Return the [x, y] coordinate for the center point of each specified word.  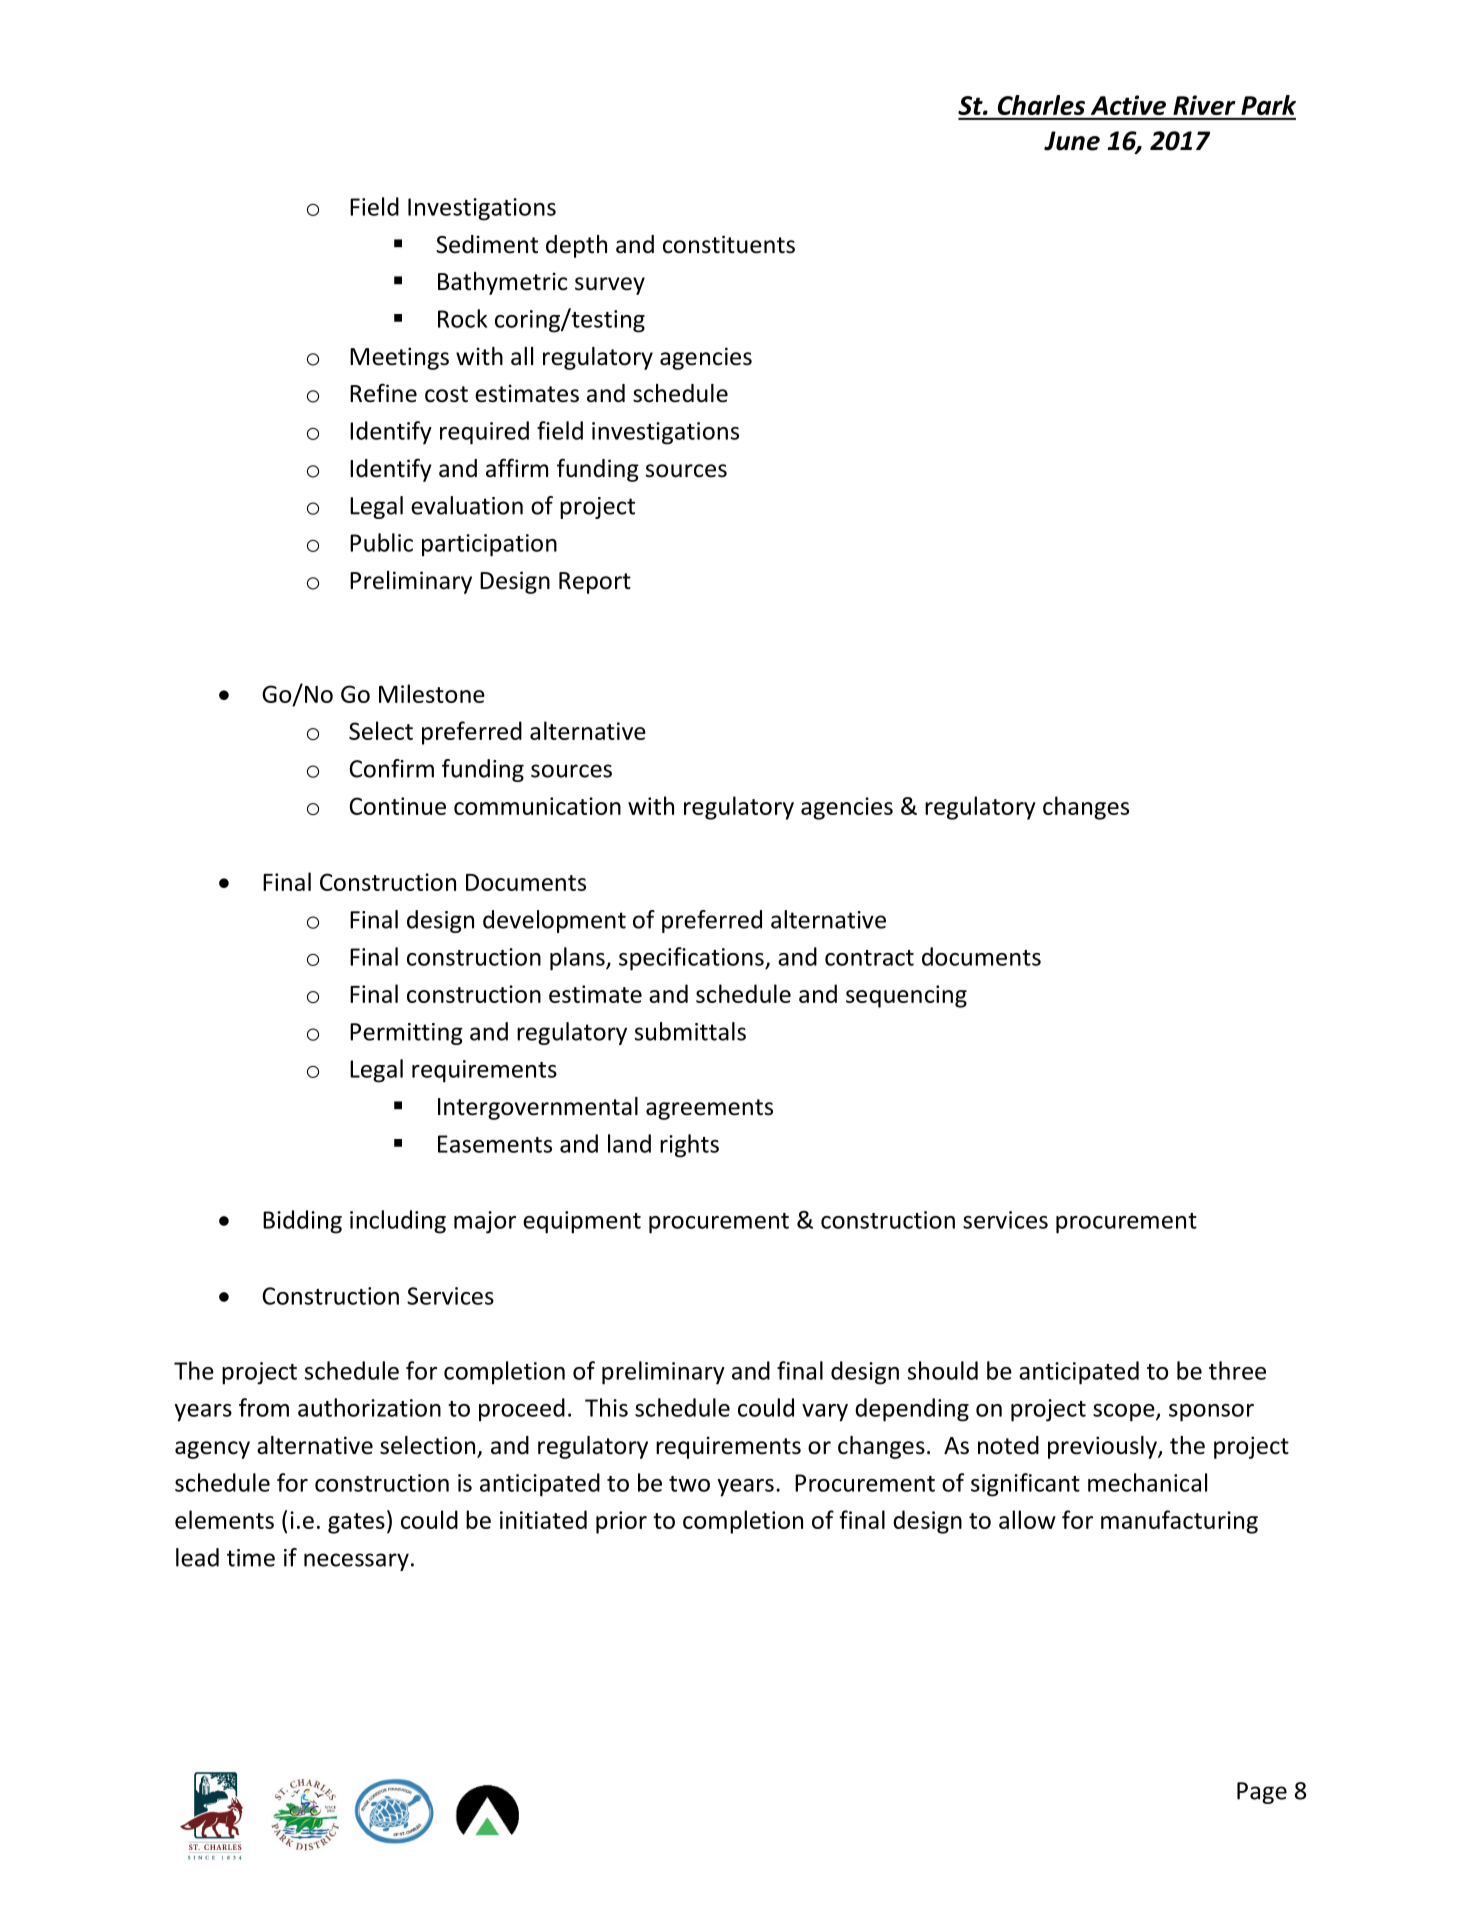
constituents [729, 244]
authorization [369, 1407]
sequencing [906, 996]
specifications [692, 959]
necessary [356, 1562]
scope [1125, 1413]
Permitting [406, 1034]
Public [381, 542]
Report [595, 583]
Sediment [487, 244]
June [1072, 141]
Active [1128, 105]
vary [825, 1413]
